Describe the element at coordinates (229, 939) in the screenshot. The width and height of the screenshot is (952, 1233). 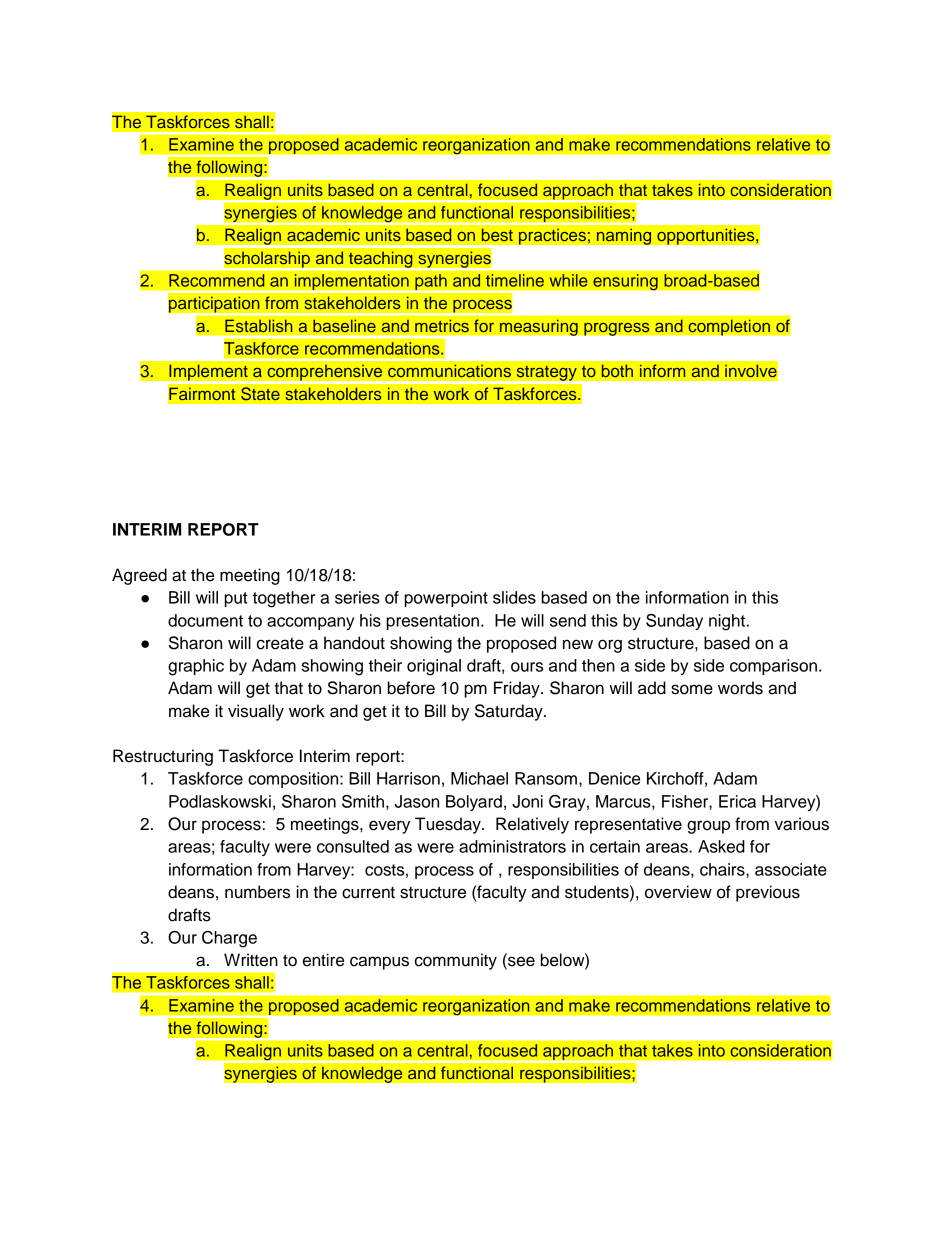
I see `Charge` at that location.
